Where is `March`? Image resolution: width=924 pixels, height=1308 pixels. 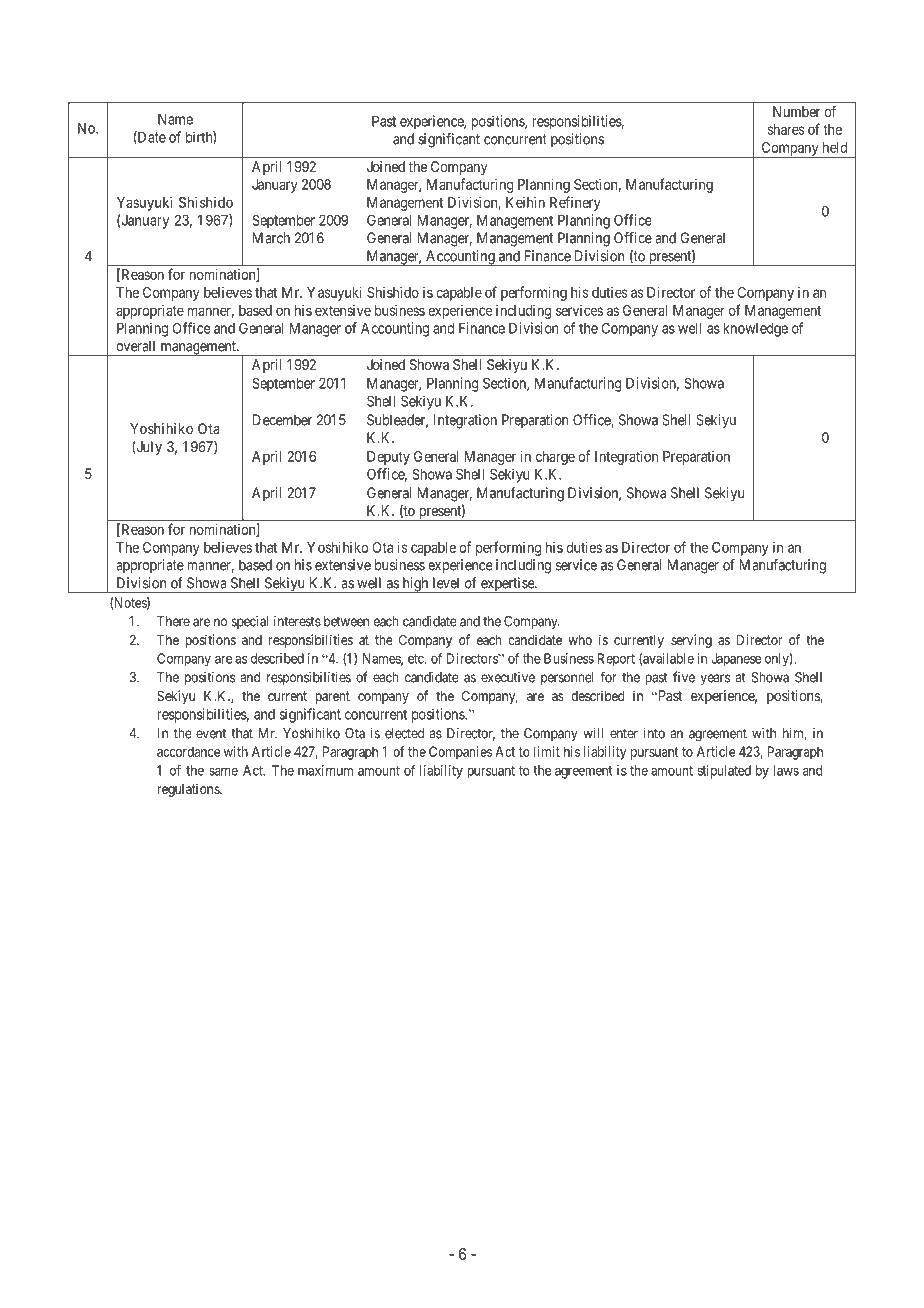
March is located at coordinates (271, 238).
